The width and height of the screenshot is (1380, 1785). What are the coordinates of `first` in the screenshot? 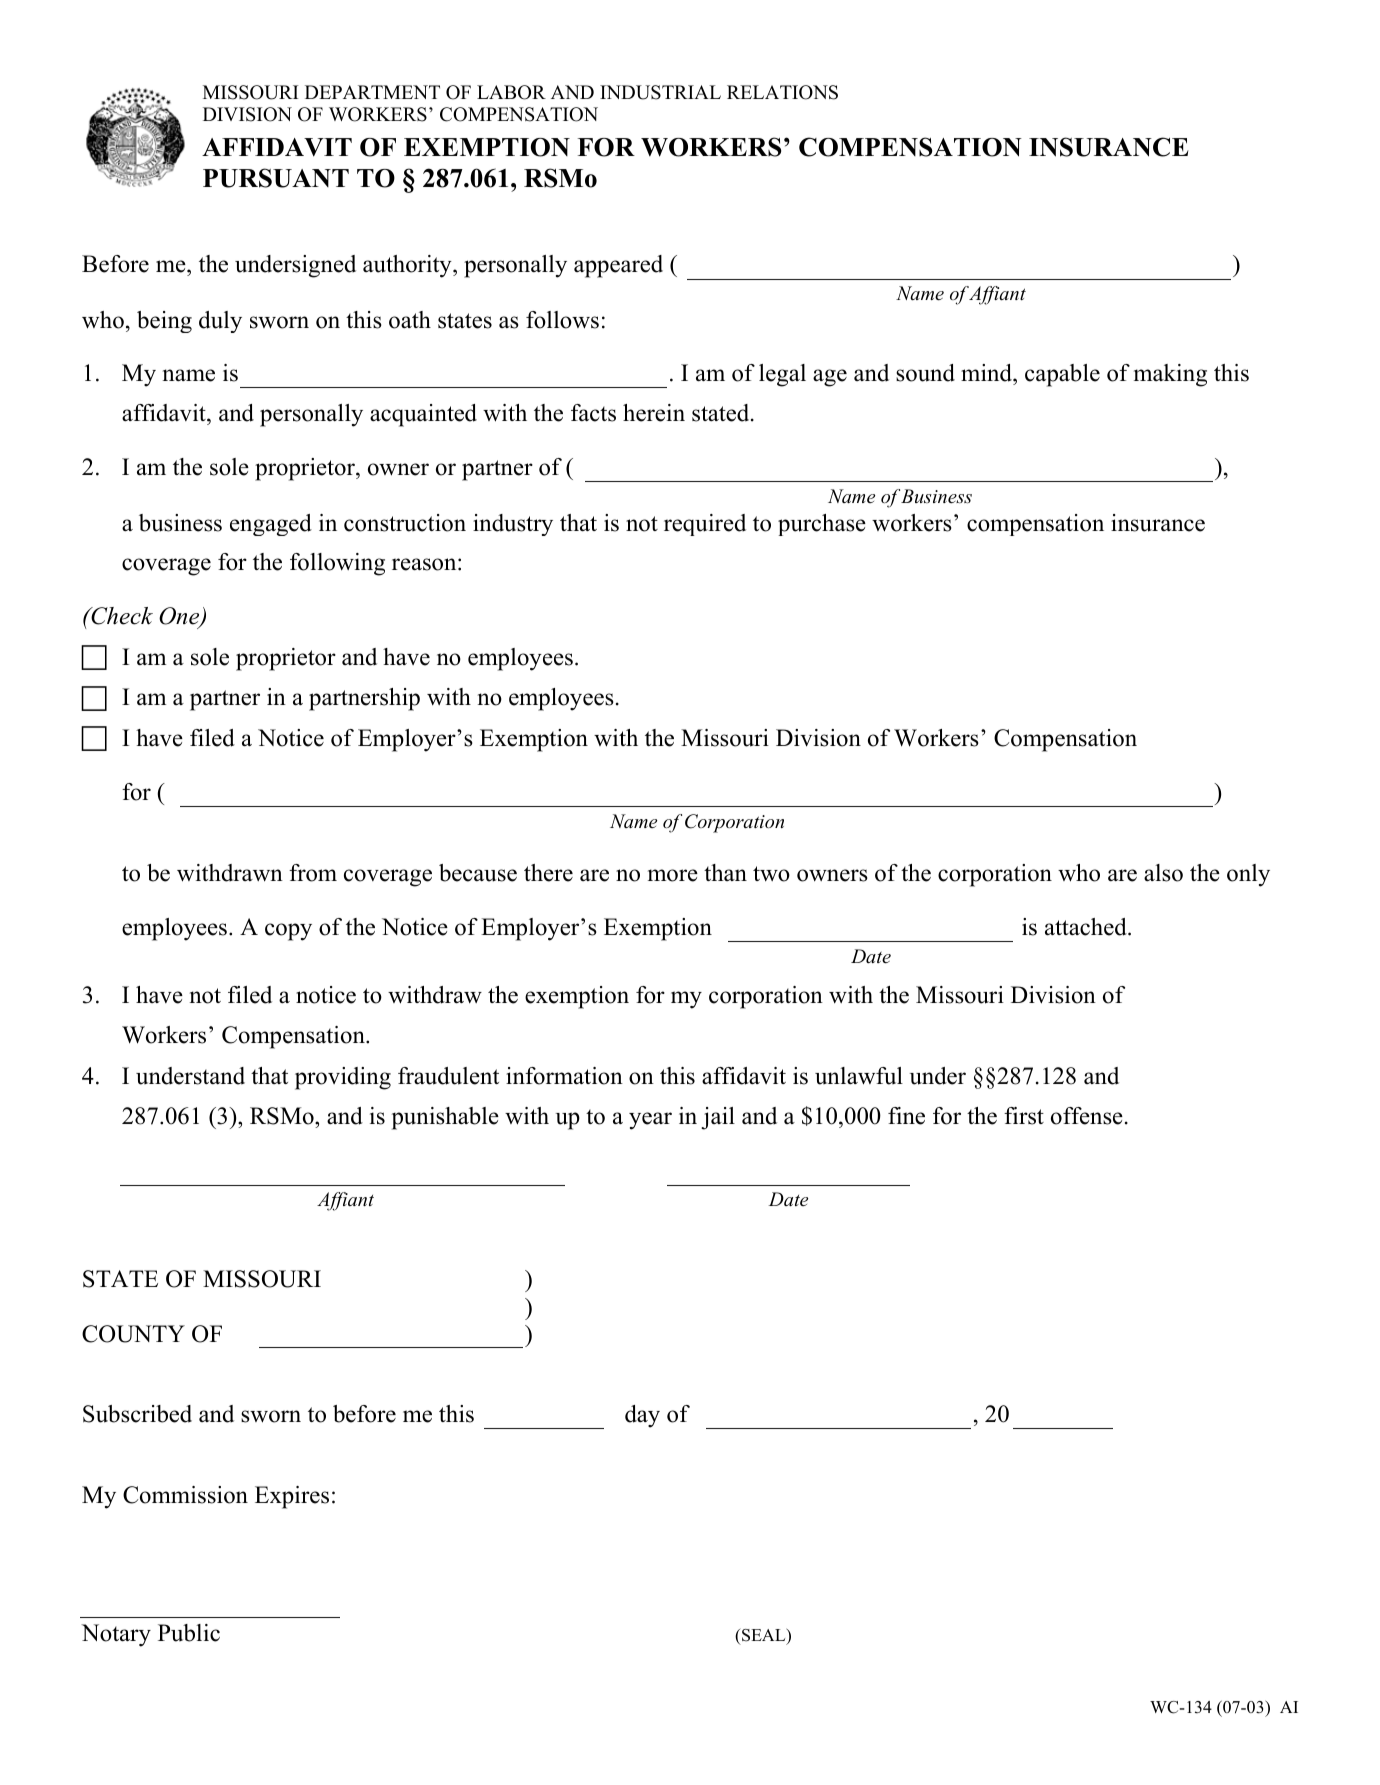 It's located at (1024, 1116).
